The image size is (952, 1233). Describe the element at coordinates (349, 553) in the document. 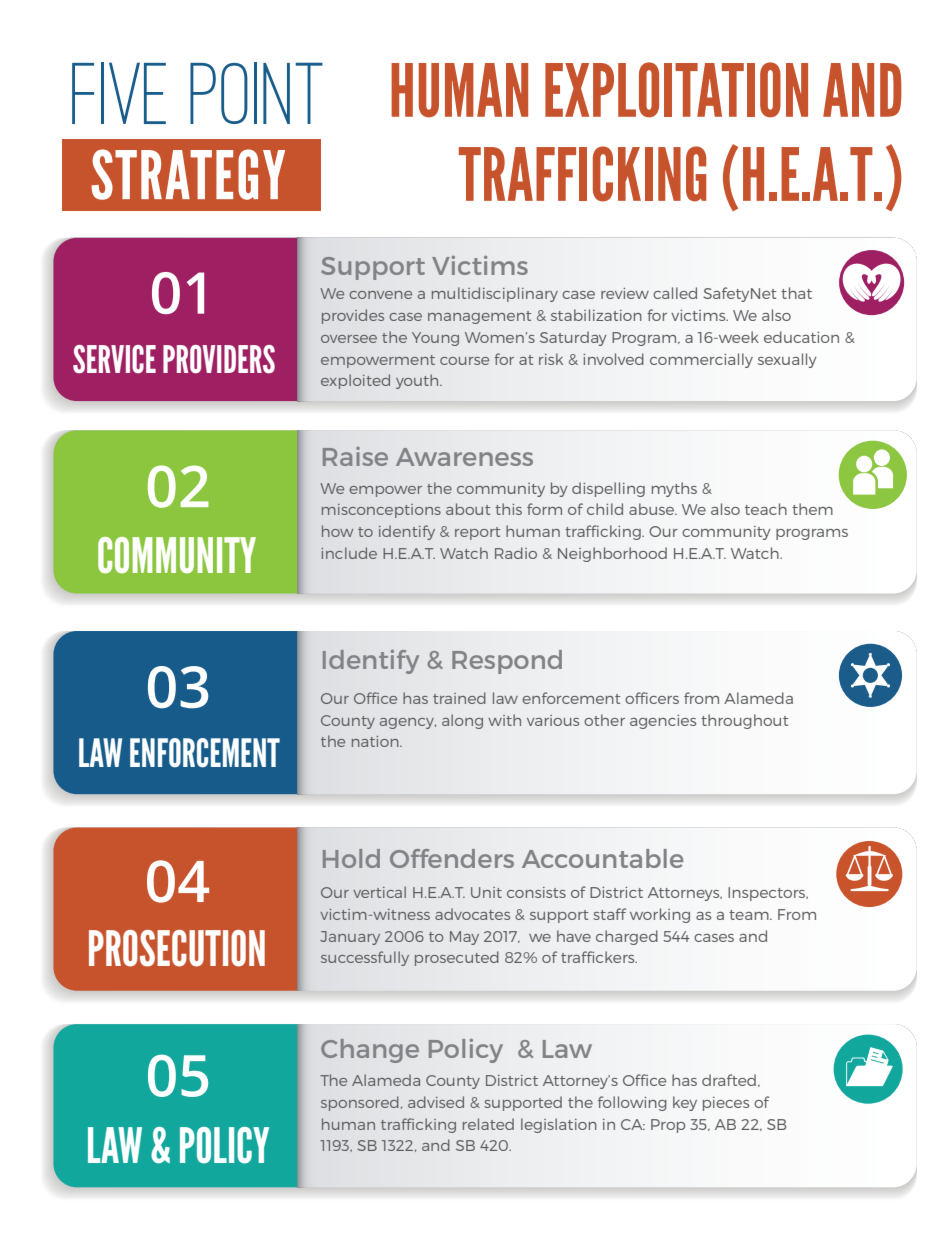

I see `include` at that location.
